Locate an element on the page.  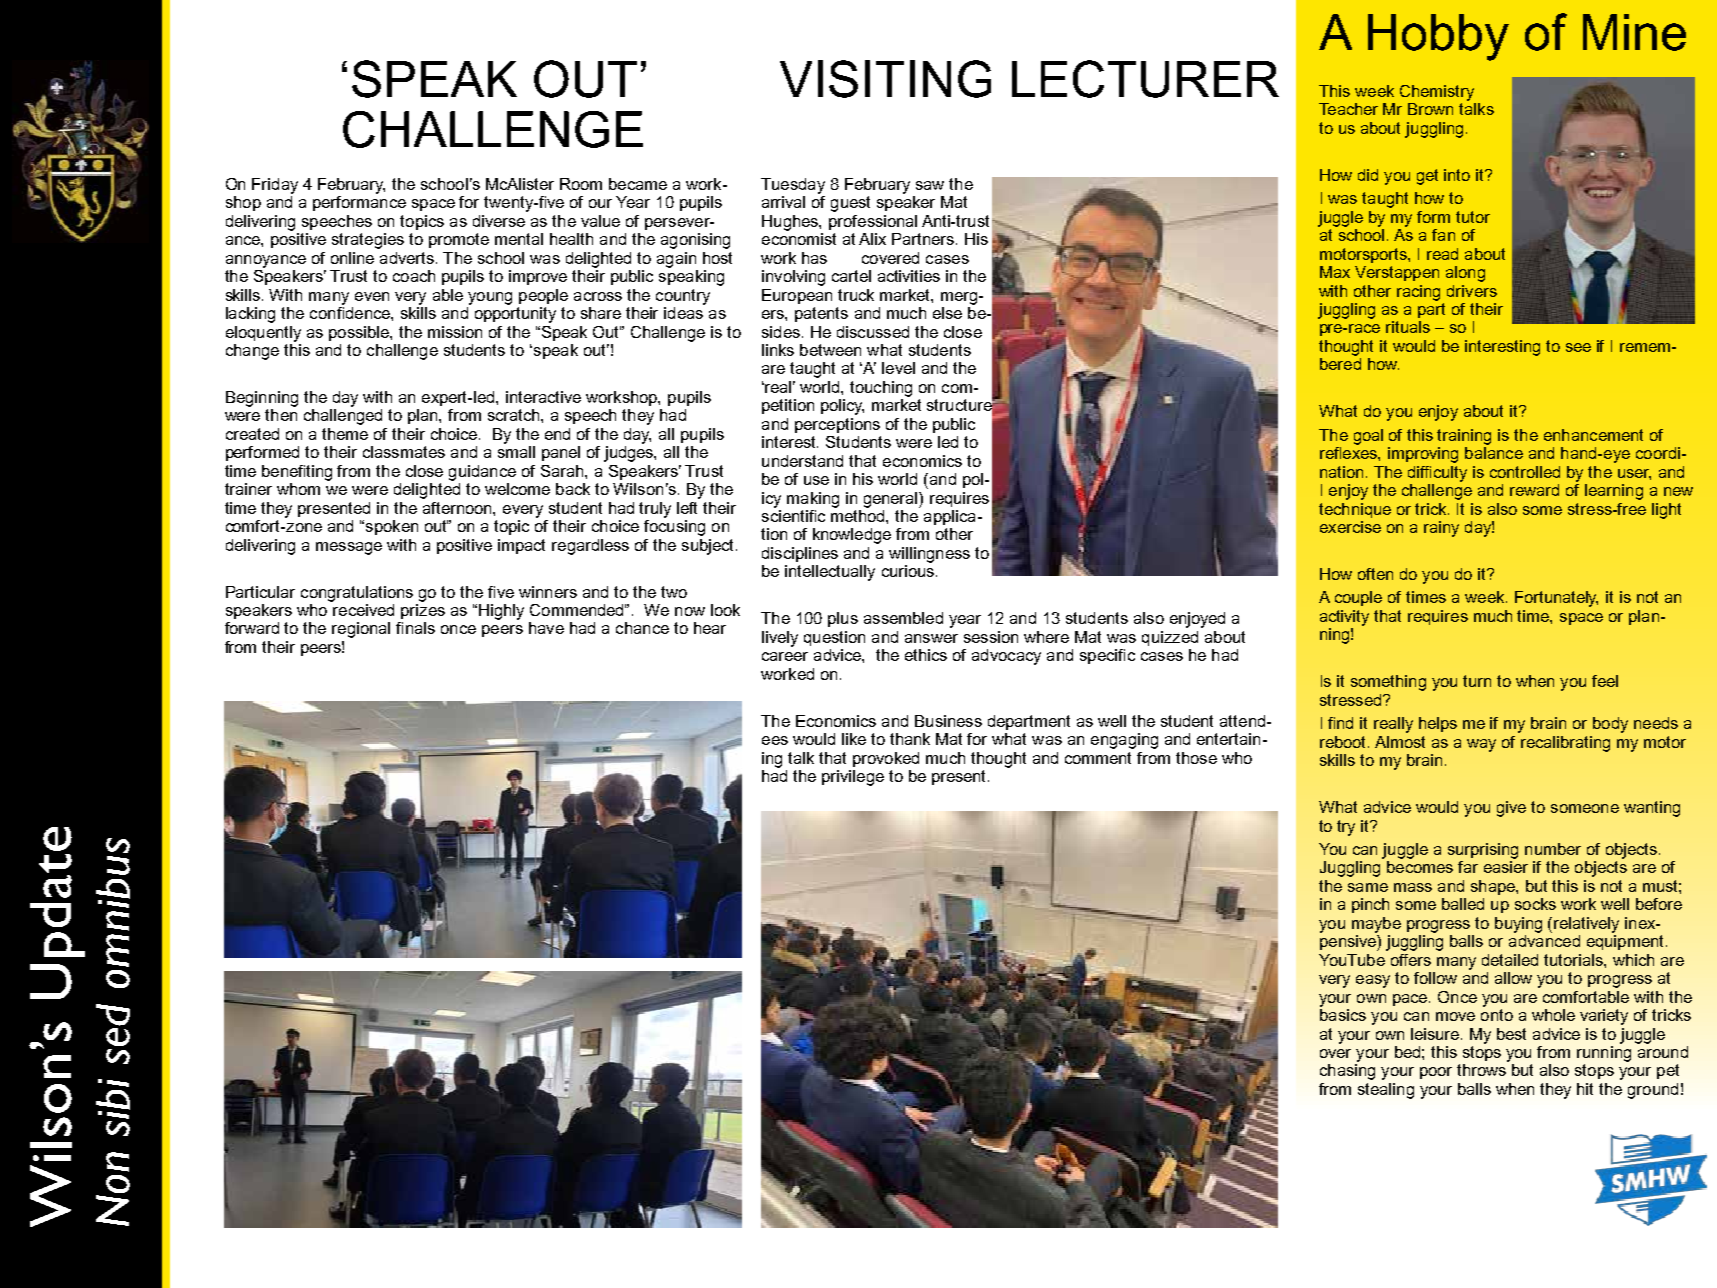
provoked is located at coordinates (886, 759).
